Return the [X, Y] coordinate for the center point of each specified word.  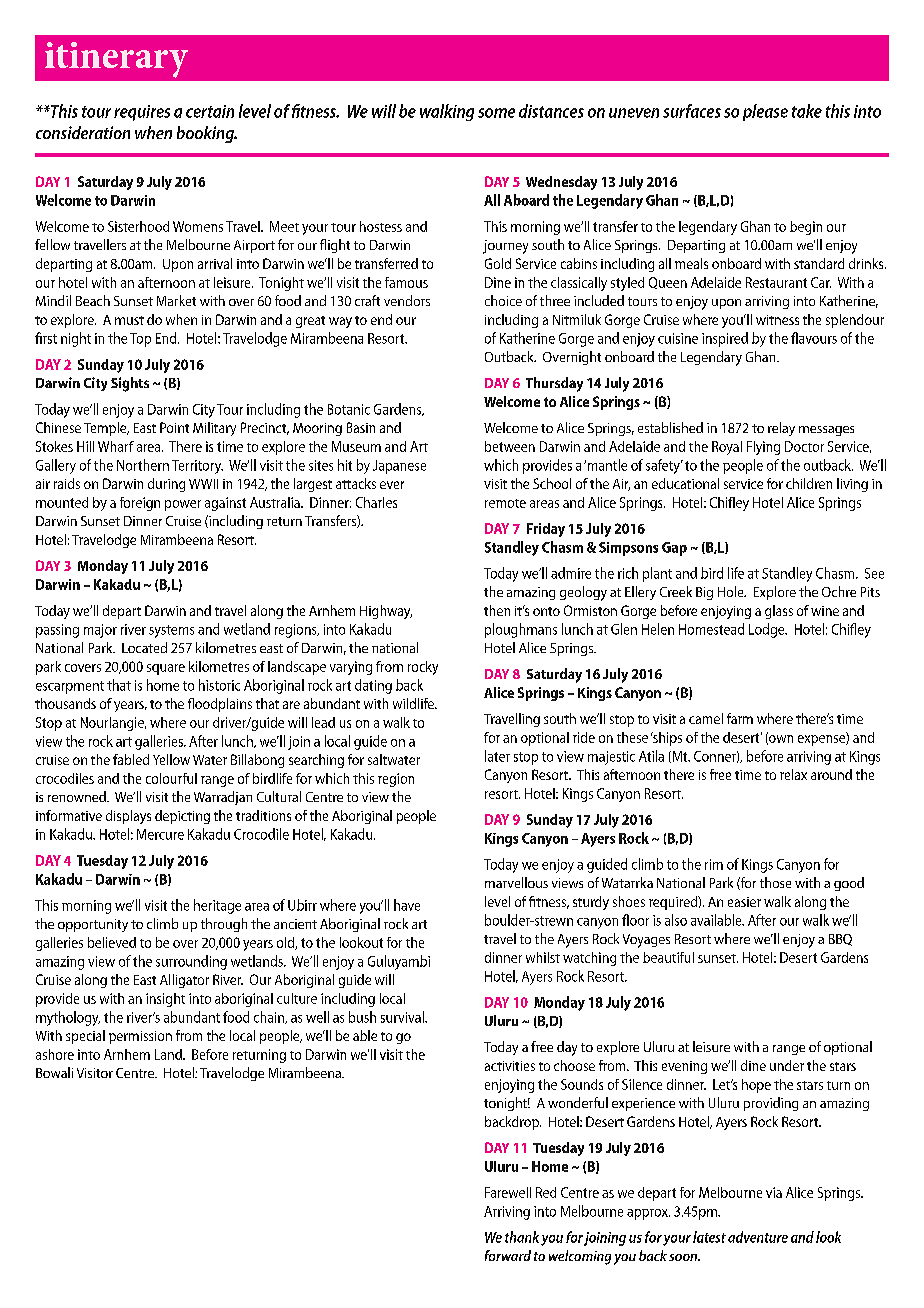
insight [165, 1000]
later [497, 756]
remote [505, 503]
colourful [171, 778]
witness [777, 320]
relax [793, 774]
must [129, 320]
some [496, 113]
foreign [140, 504]
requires [142, 113]
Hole [732, 591]
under [787, 1065]
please [765, 112]
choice [503, 300]
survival [403, 1017]
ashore [55, 1054]
